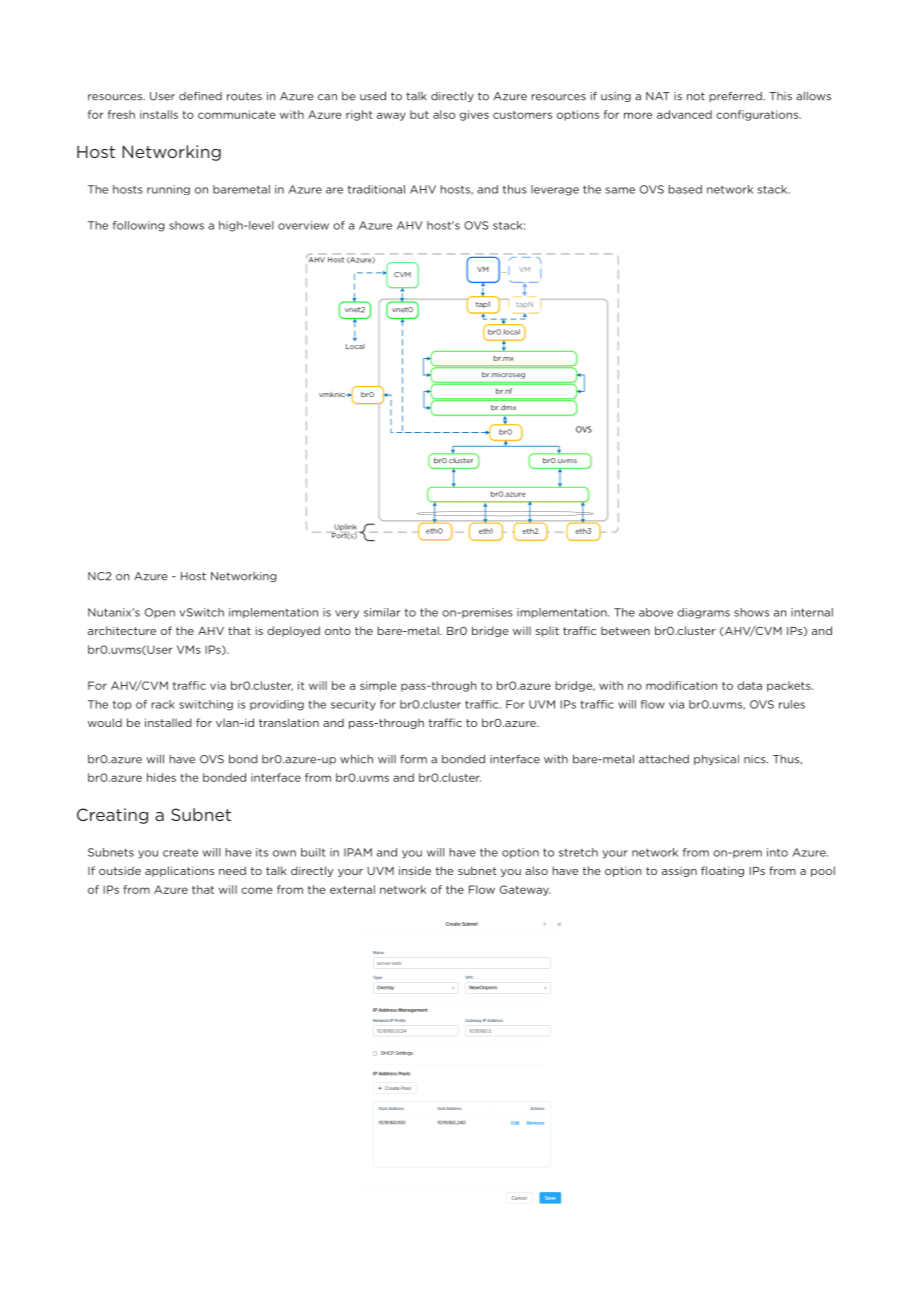 This screenshot has width=924, height=1308. I want to click on inside, so click(415, 870).
